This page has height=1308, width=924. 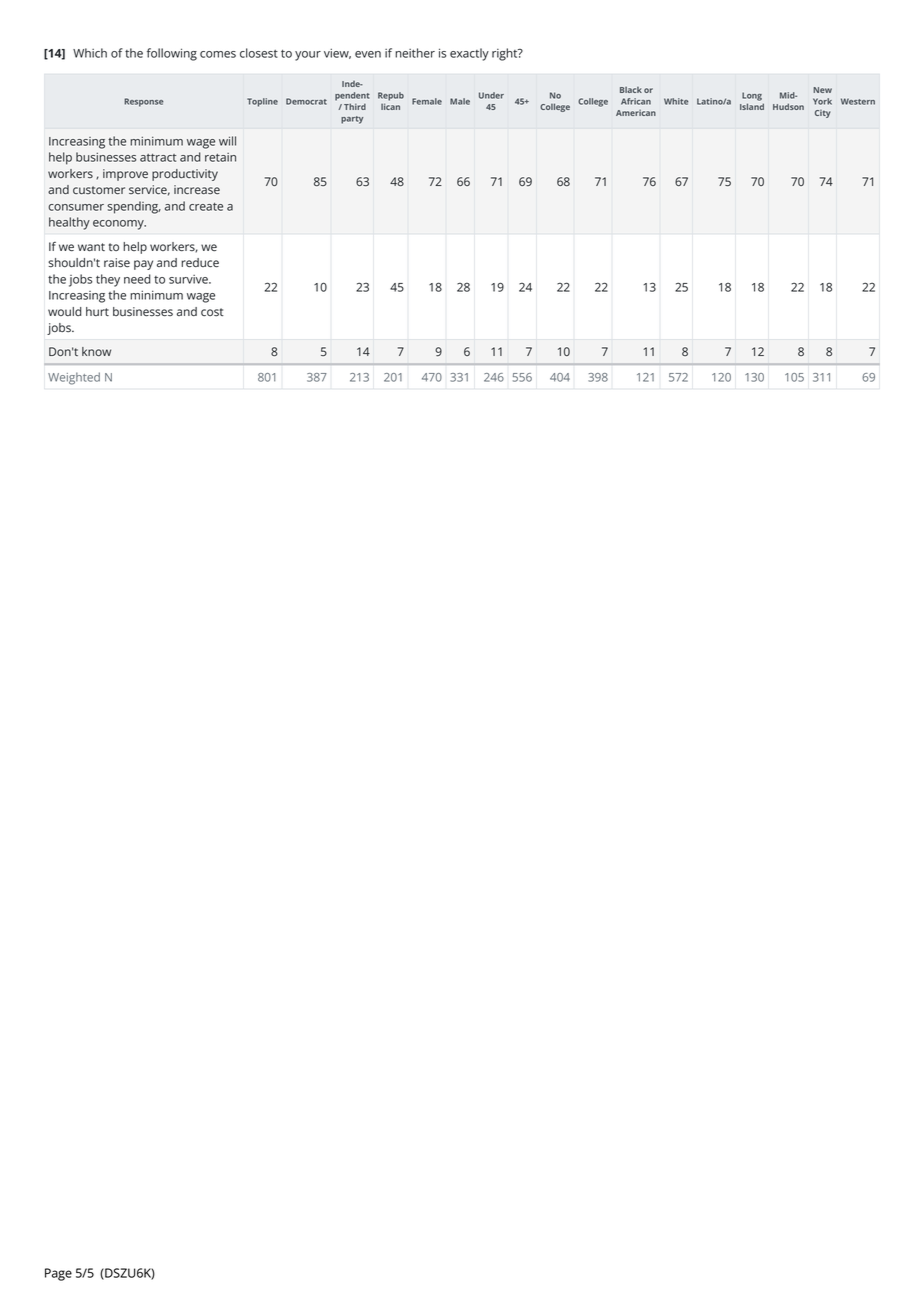 What do you see at coordinates (752, 96) in the page?
I see `Long` at bounding box center [752, 96].
